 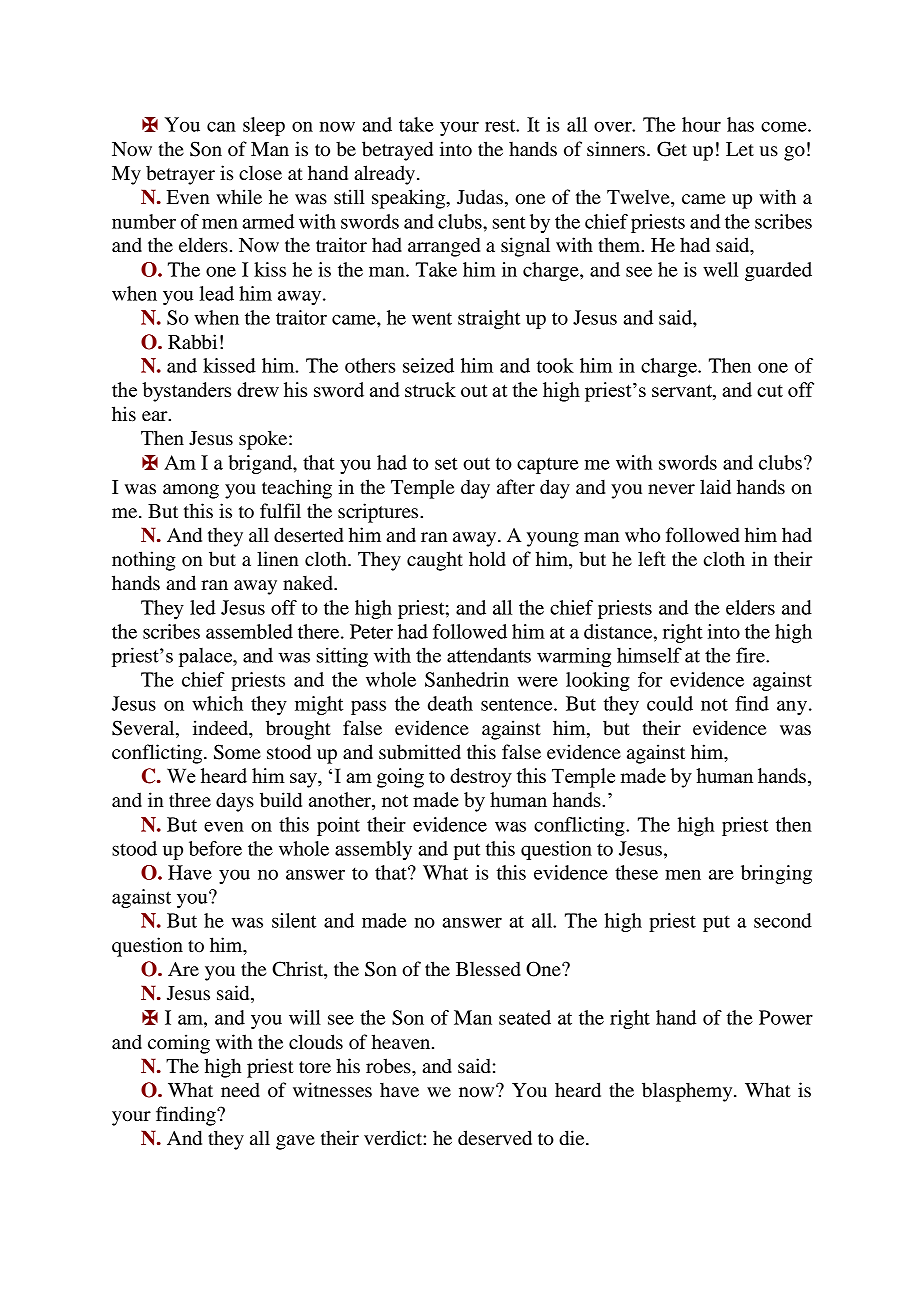 What do you see at coordinates (688, 1092) in the screenshot?
I see `blasphemy` at bounding box center [688, 1092].
